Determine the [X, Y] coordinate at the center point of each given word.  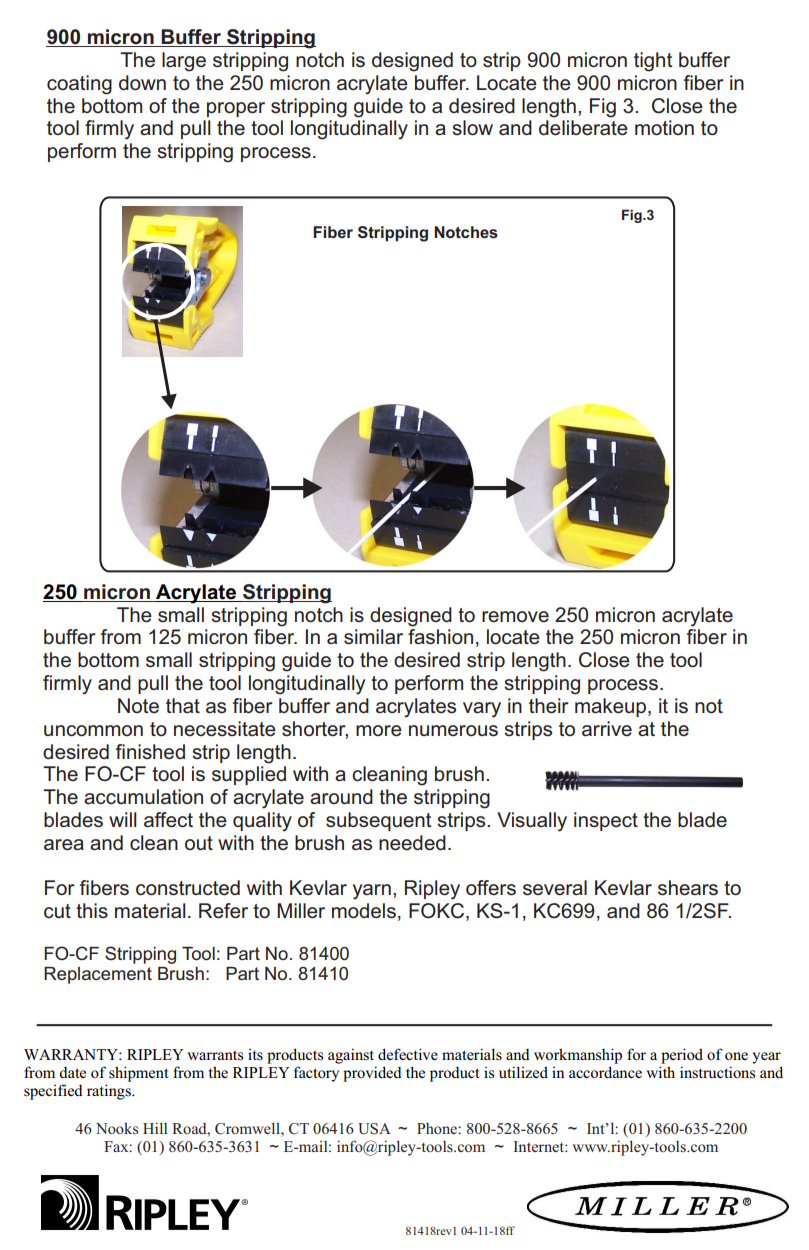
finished [150, 752]
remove [515, 617]
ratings [110, 1092]
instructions [717, 1072]
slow [472, 128]
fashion [440, 637]
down [142, 82]
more [379, 731]
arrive [607, 729]
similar [373, 637]
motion [664, 128]
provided [372, 1074]
